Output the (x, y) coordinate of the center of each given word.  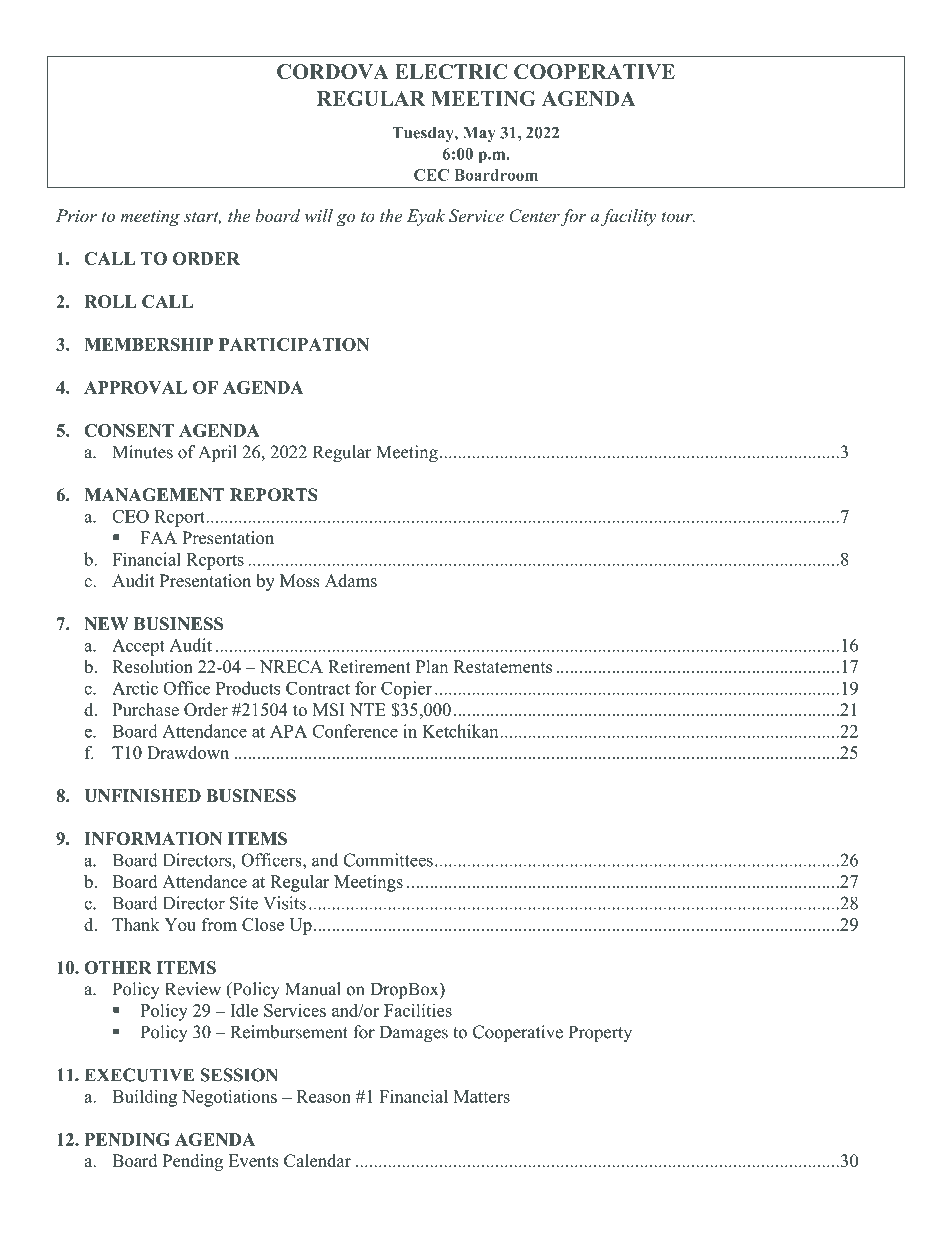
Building (144, 1098)
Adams (351, 581)
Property (600, 1033)
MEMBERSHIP (148, 344)
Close (263, 924)
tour (678, 217)
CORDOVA (332, 71)
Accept (138, 647)
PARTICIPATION (294, 344)
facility (629, 217)
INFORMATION (153, 838)
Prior (76, 216)
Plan (432, 666)
